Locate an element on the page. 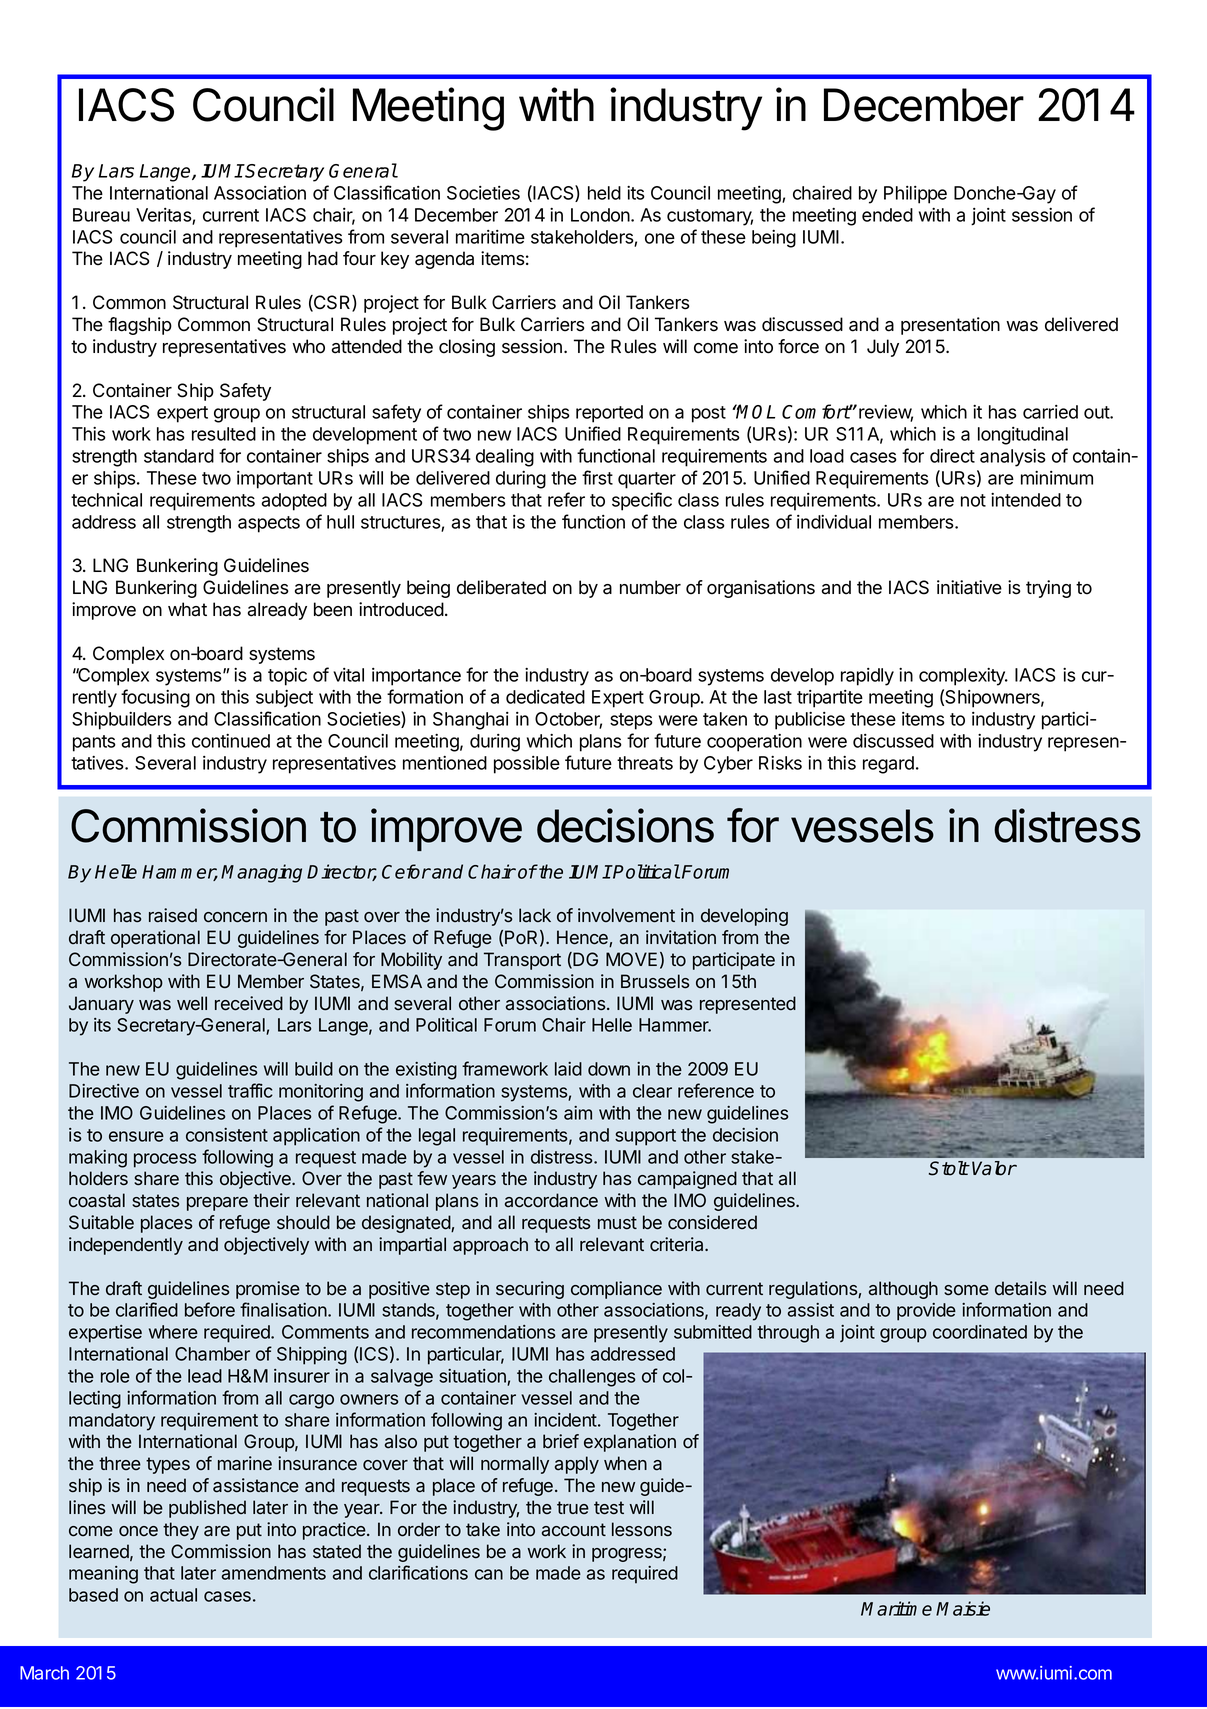 The image size is (1207, 1709). Bureau is located at coordinates (101, 215).
